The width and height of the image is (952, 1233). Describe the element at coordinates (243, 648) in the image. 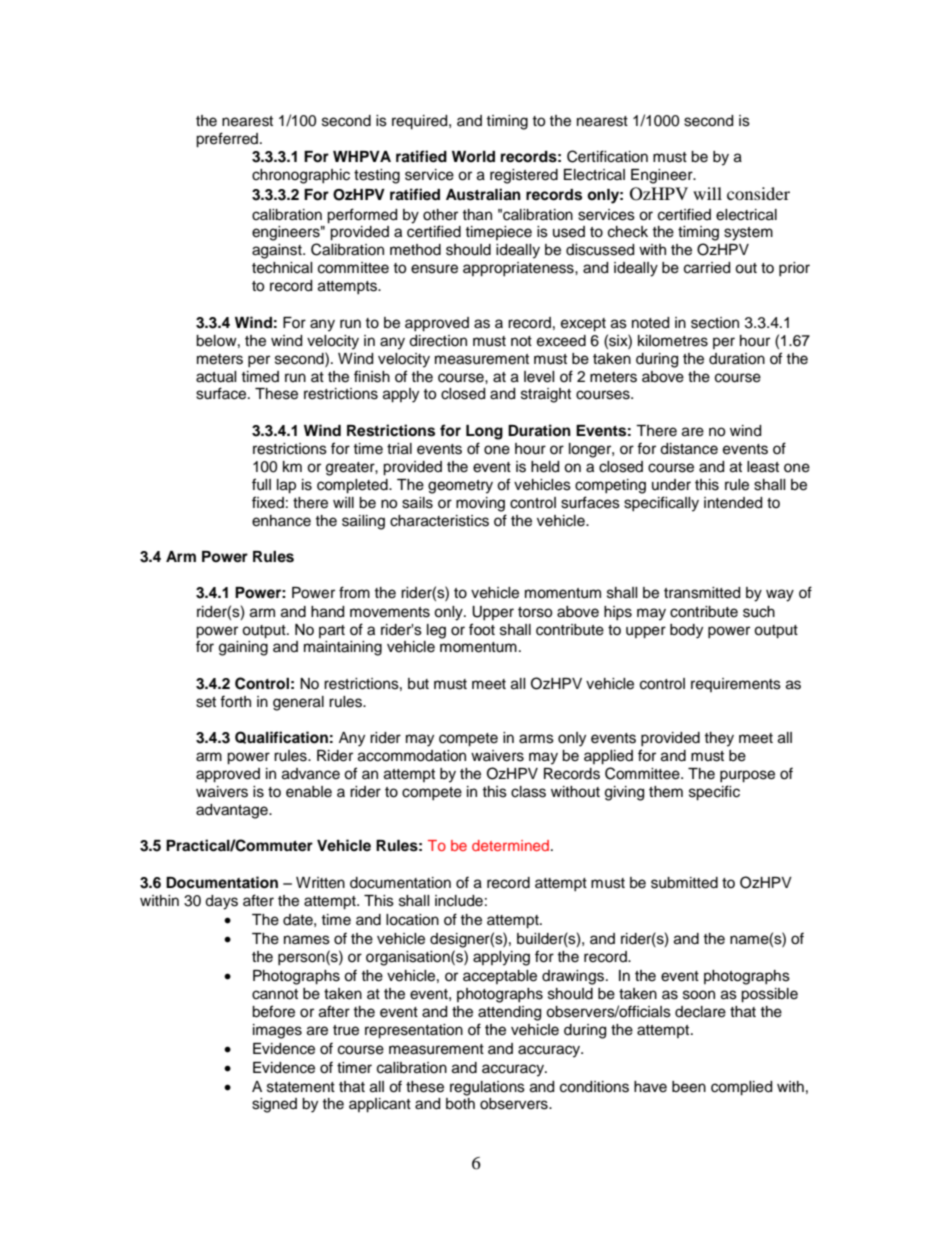

I see `gaining` at that location.
